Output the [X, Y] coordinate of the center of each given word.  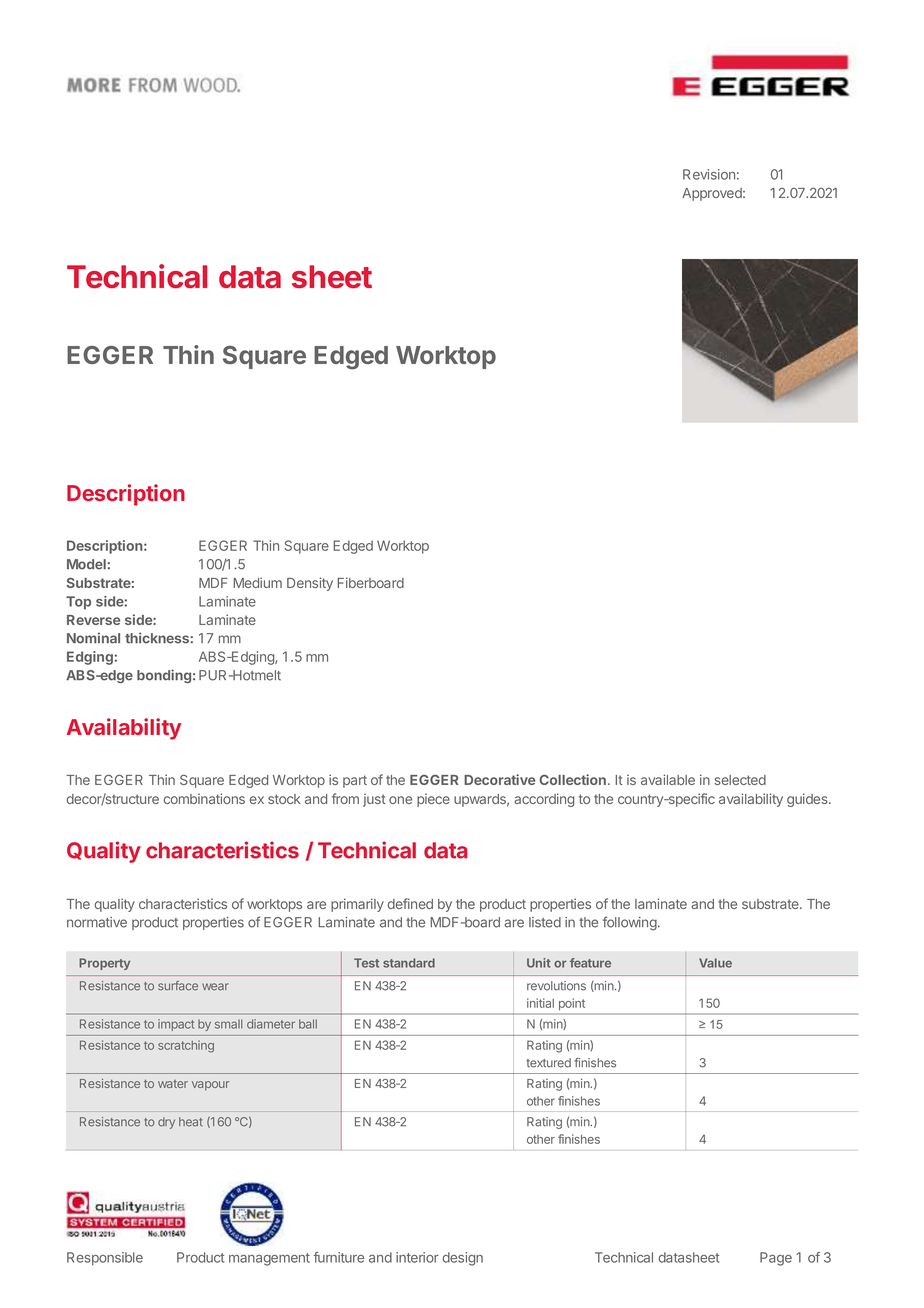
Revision [709, 174]
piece [433, 800]
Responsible [105, 1259]
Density [310, 584]
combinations [204, 798]
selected [740, 780]
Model [86, 564]
